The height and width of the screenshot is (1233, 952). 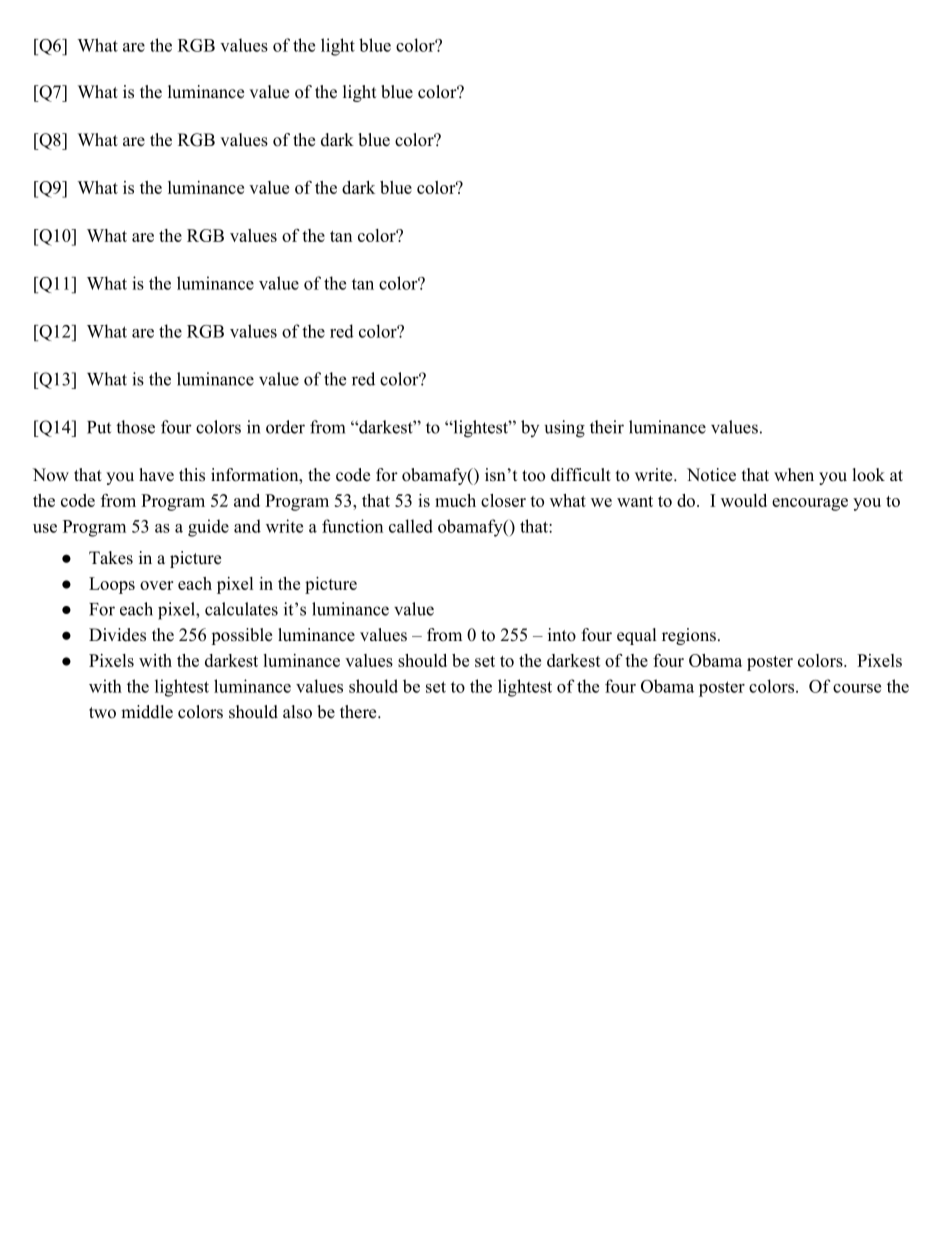 What do you see at coordinates (411, 526) in the screenshot?
I see `called` at bounding box center [411, 526].
